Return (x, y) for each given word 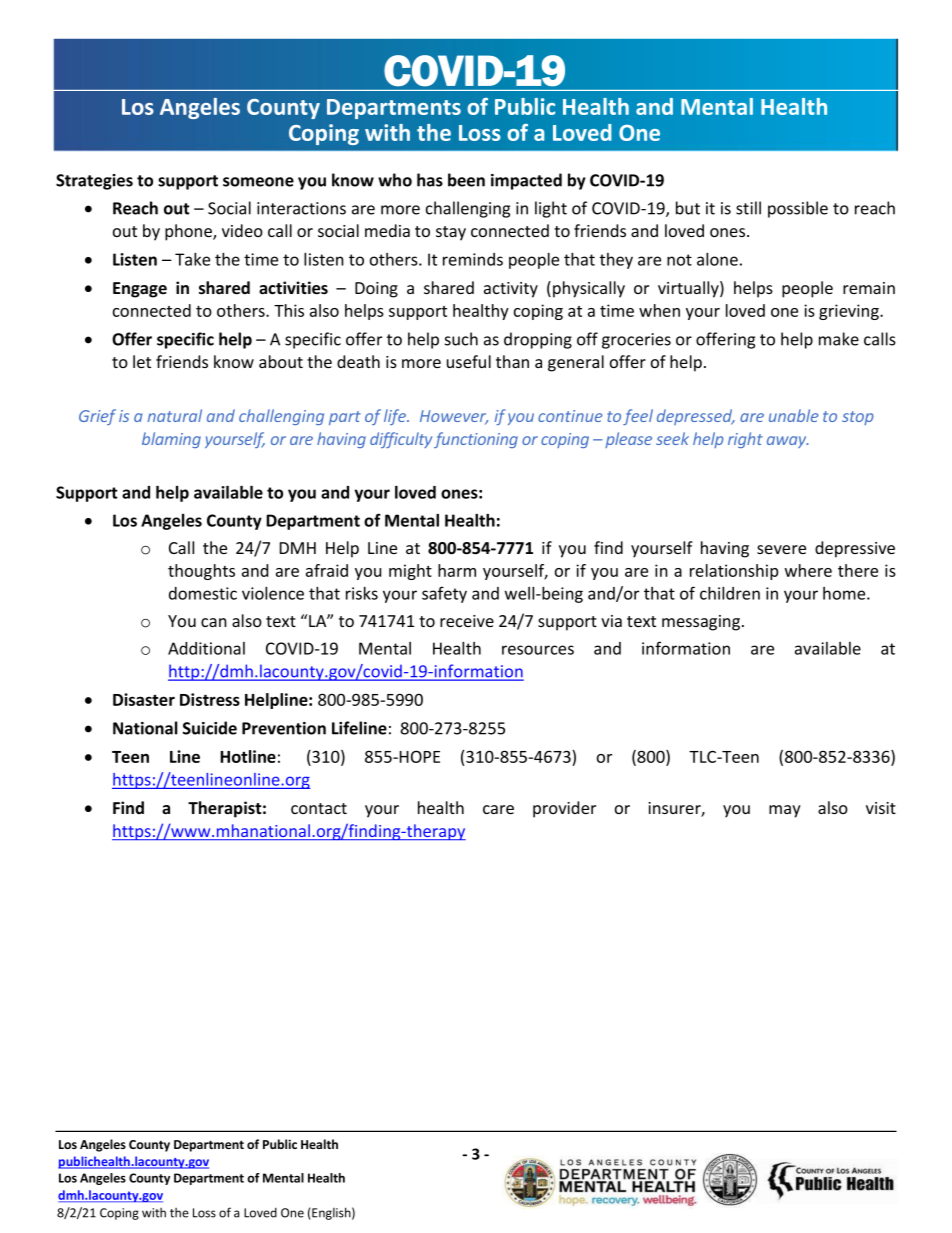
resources (538, 650)
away (788, 442)
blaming (171, 440)
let (142, 361)
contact (319, 808)
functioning (476, 440)
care (498, 809)
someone (258, 182)
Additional (206, 648)
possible (798, 209)
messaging (701, 623)
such (461, 339)
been (466, 180)
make (839, 339)
